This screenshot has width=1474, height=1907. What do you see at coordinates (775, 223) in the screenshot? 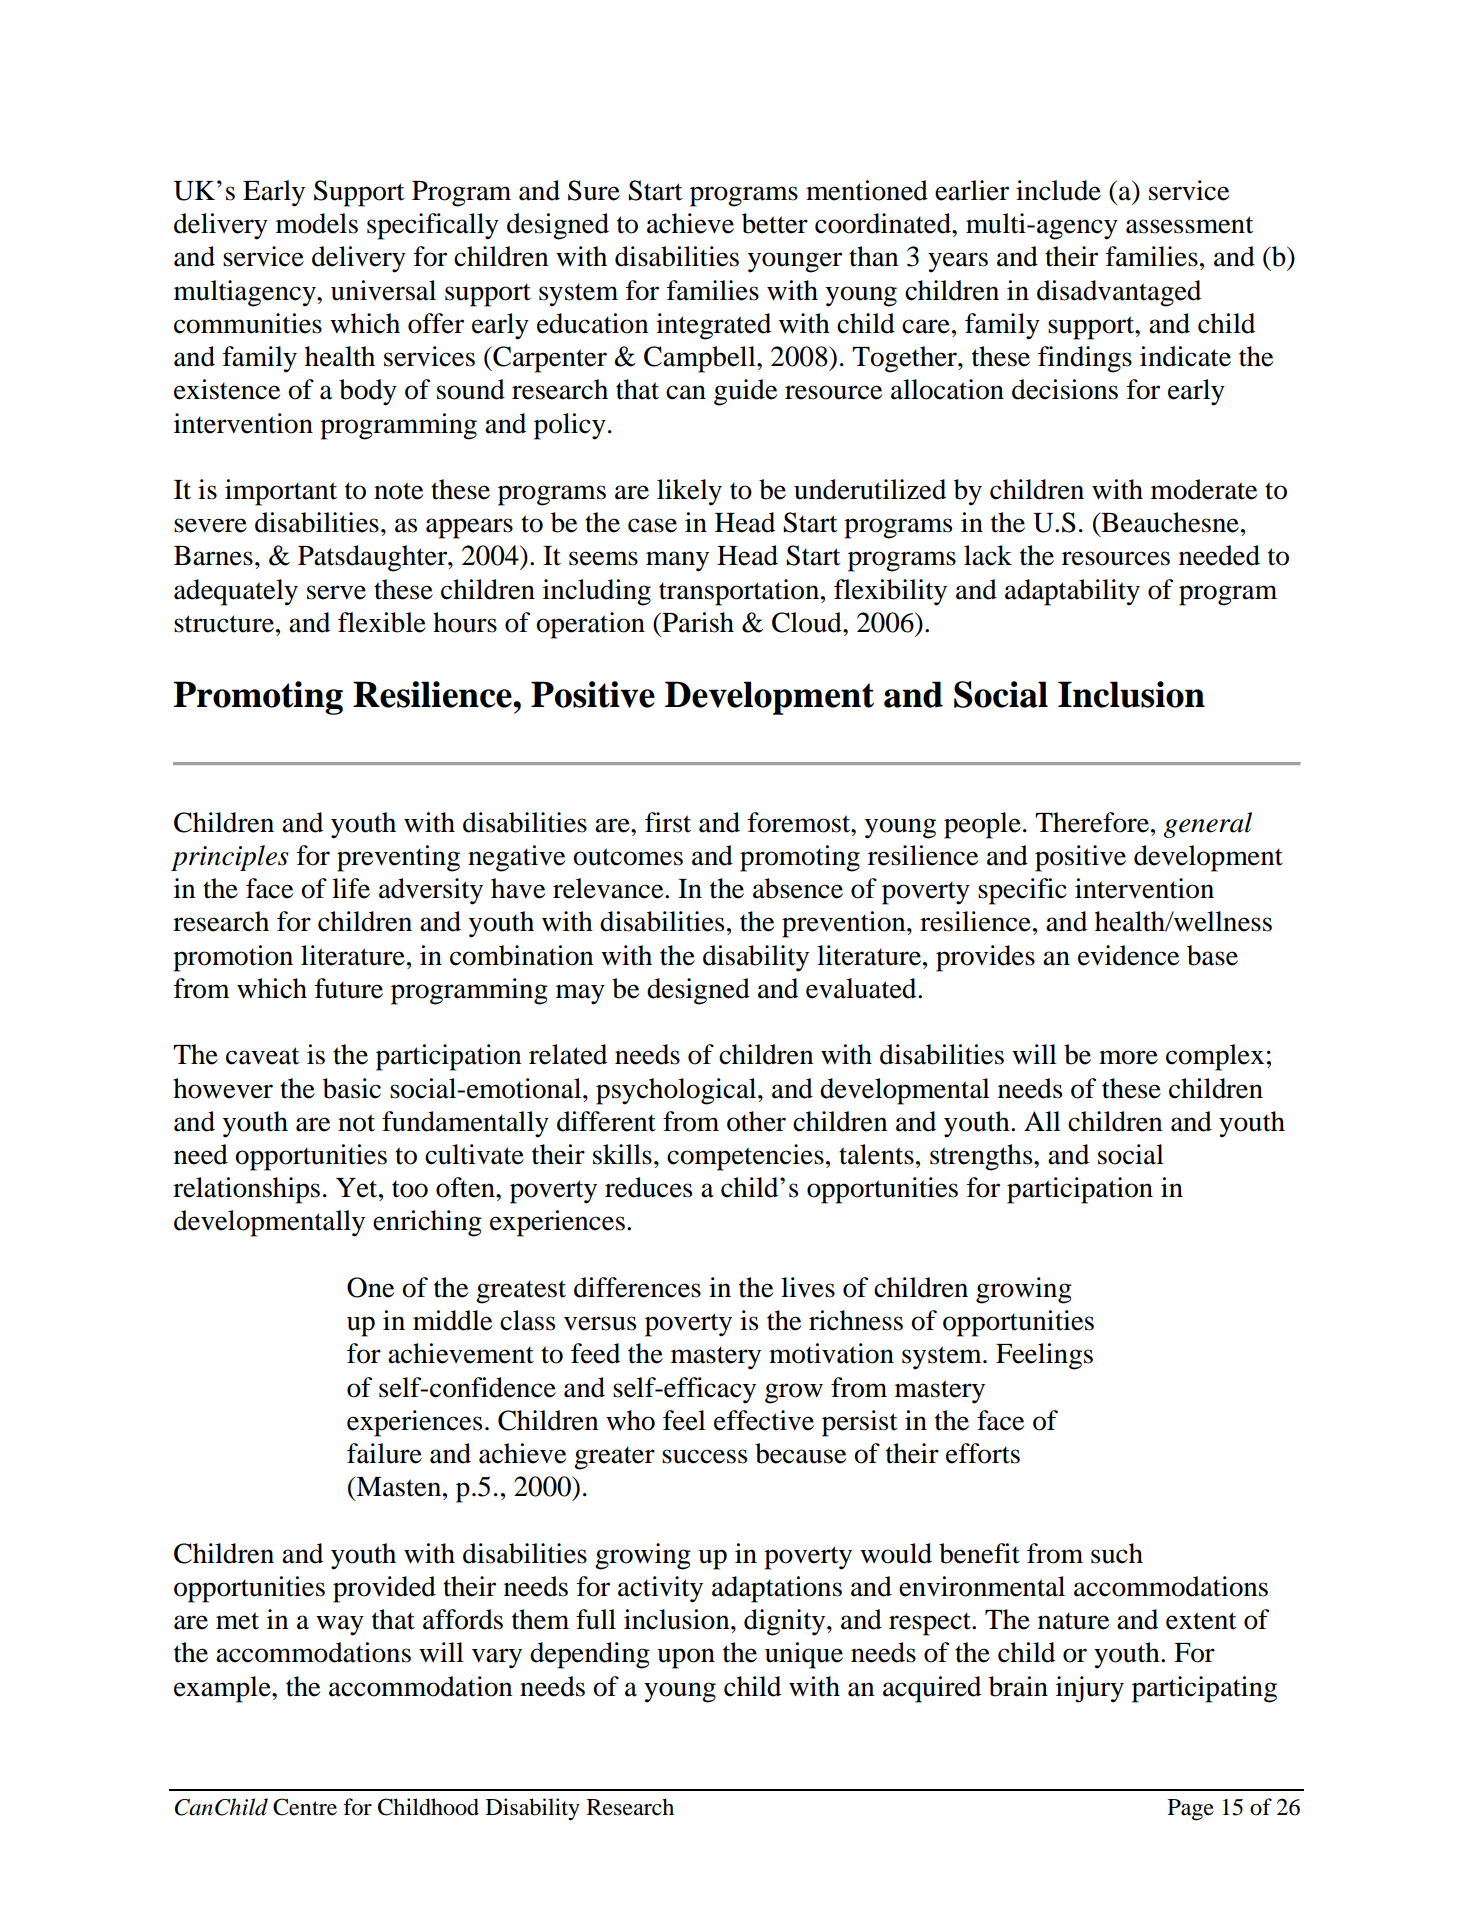
I see `better` at bounding box center [775, 223].
